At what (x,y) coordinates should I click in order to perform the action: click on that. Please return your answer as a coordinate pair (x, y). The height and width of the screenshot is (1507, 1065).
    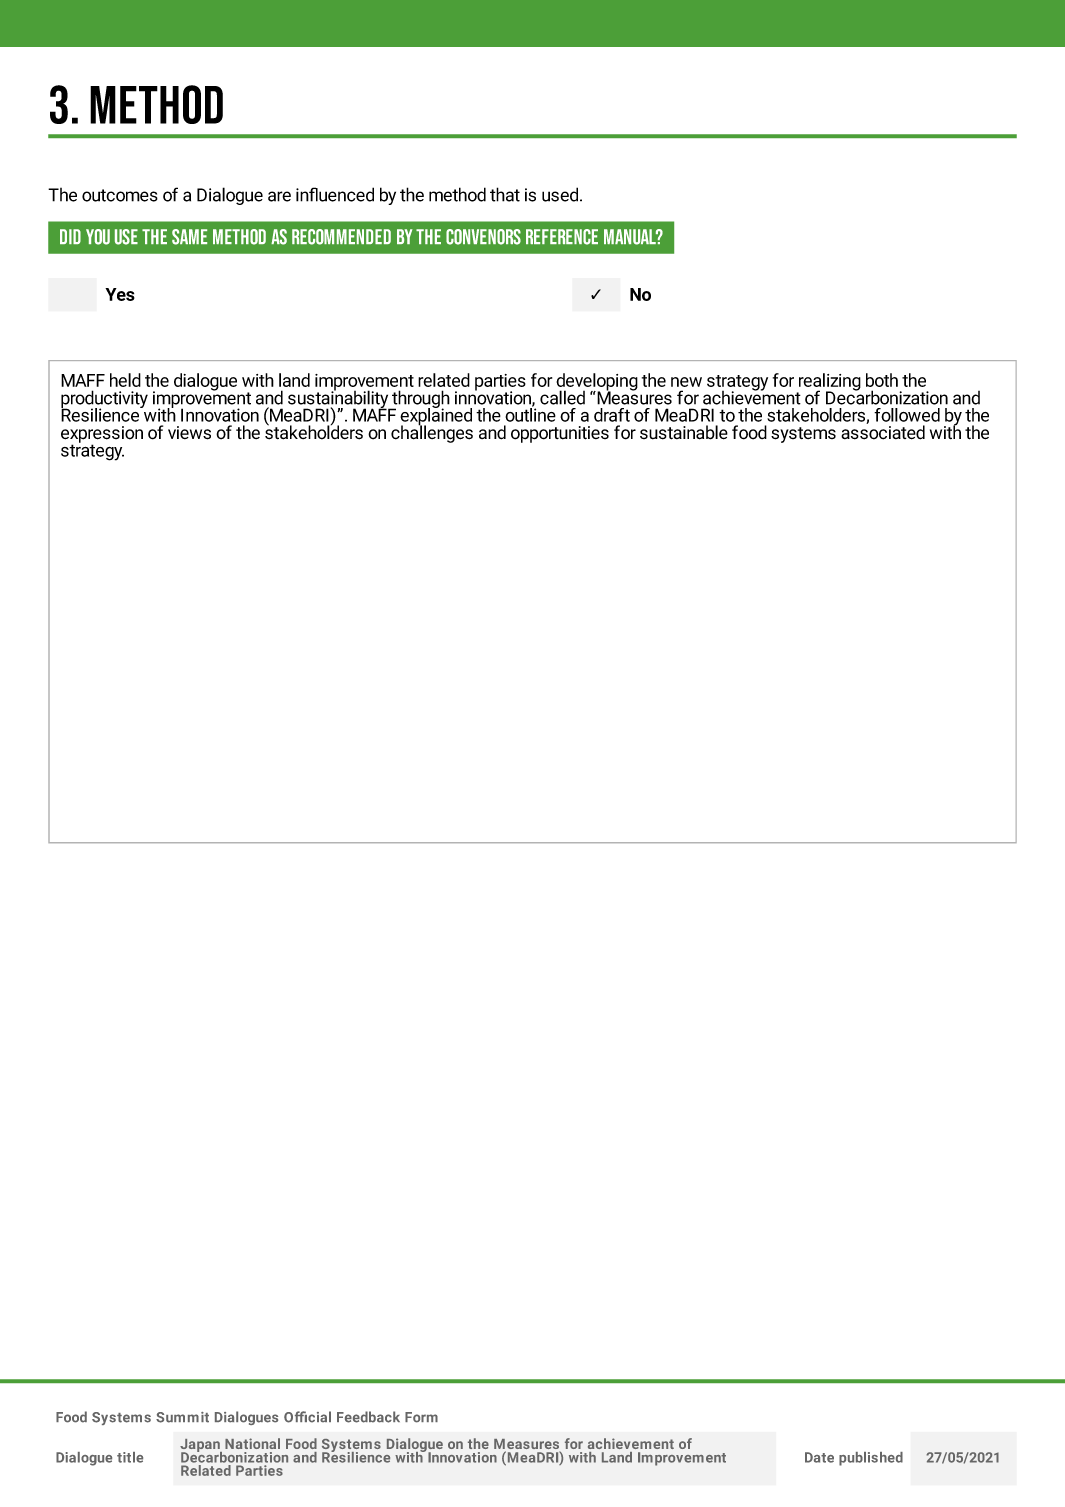
    Looking at the image, I should click on (505, 194).
